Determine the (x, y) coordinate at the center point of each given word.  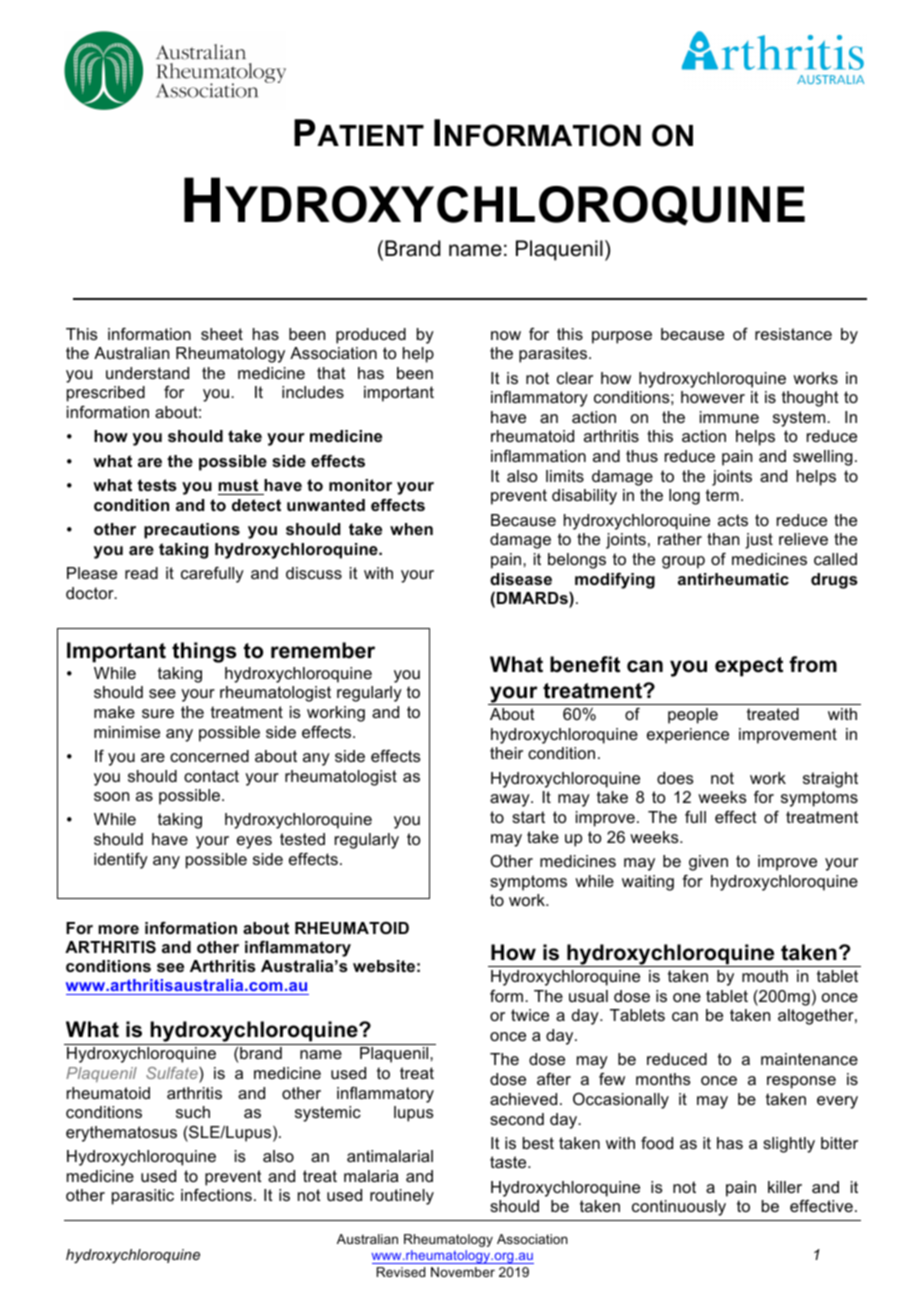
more (118, 929)
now (506, 335)
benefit (585, 664)
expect (749, 667)
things (204, 652)
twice (530, 1015)
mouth (765, 976)
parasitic (143, 1197)
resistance (793, 334)
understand (147, 373)
